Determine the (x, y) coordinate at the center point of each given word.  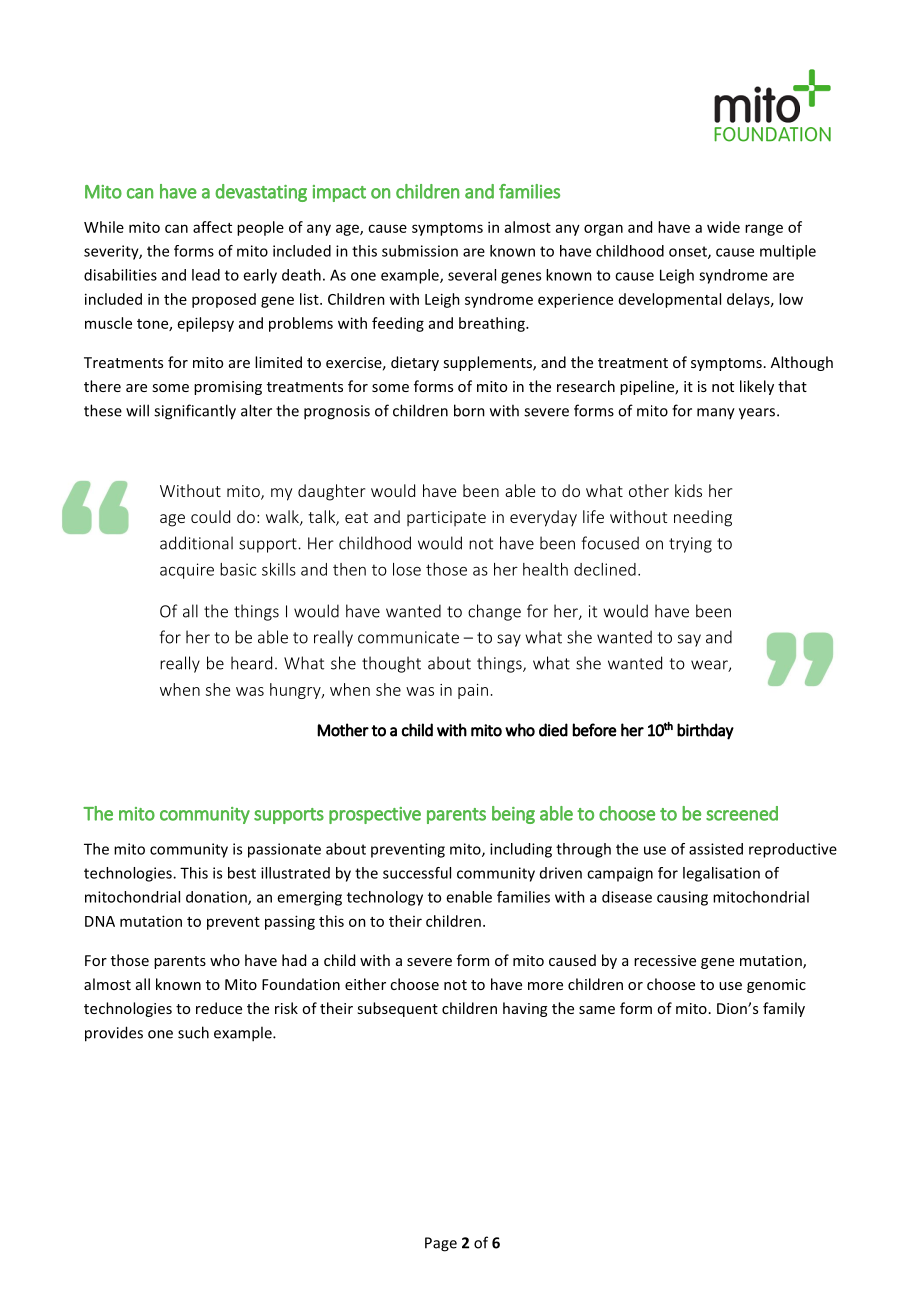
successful (417, 873)
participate (446, 518)
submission (420, 251)
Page (441, 1244)
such (193, 1032)
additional (196, 543)
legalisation (721, 874)
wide (723, 227)
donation (217, 898)
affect (212, 227)
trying (690, 545)
